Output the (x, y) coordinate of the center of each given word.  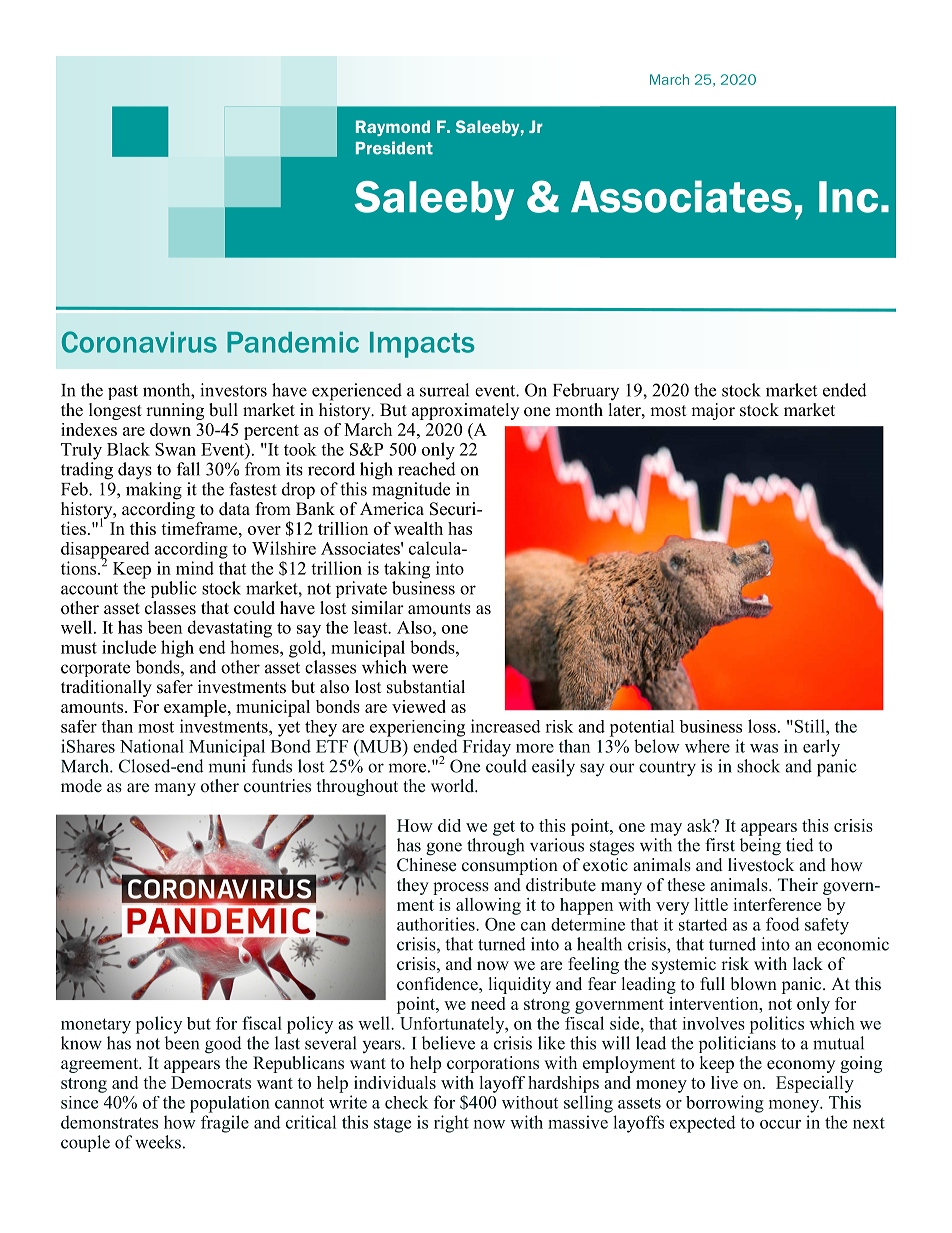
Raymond (393, 128)
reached (427, 469)
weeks (158, 1142)
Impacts (422, 345)
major (713, 411)
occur (780, 1124)
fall (188, 469)
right (451, 1124)
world (453, 786)
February (586, 391)
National (152, 746)
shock (758, 766)
